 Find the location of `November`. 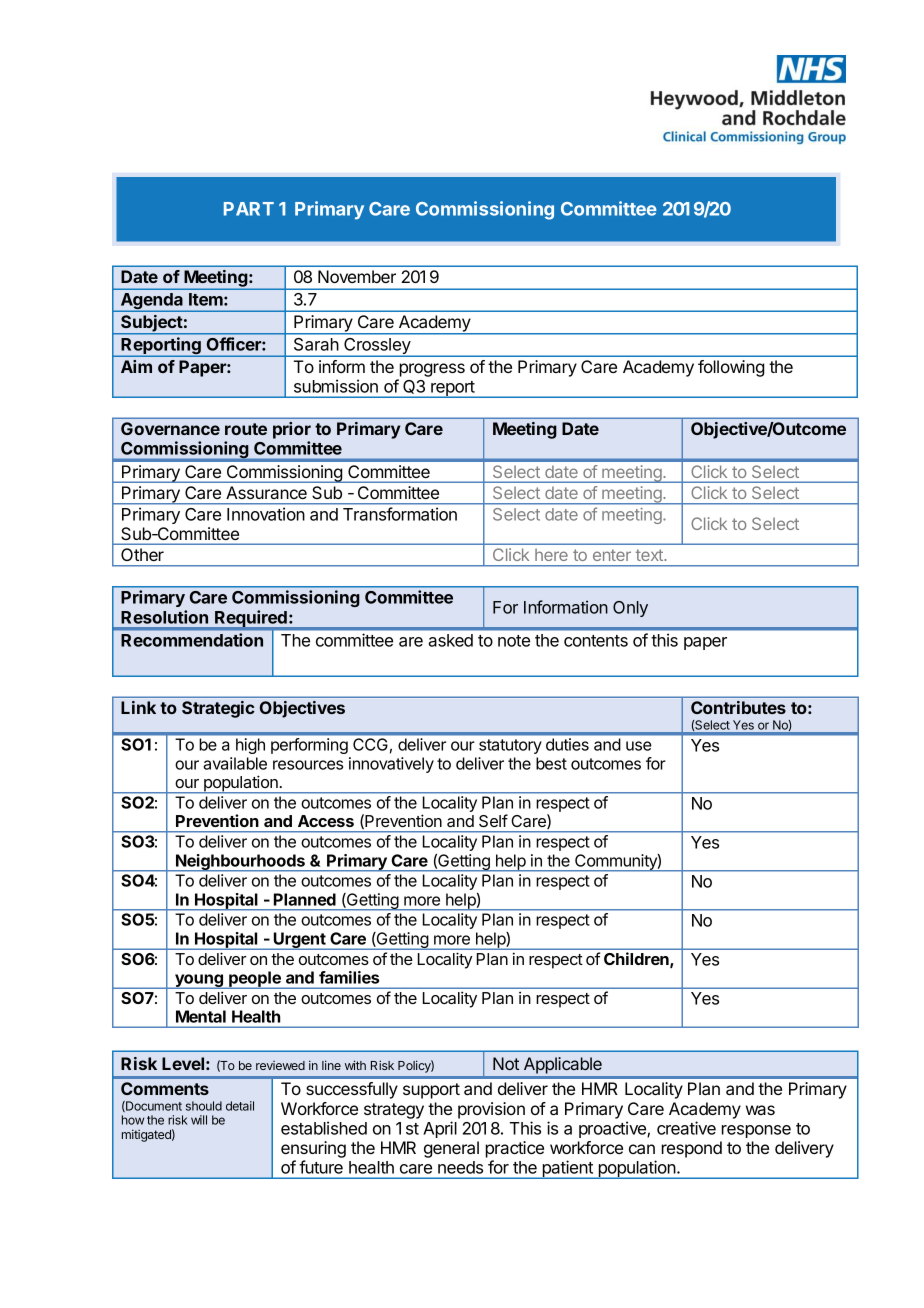

November is located at coordinates (357, 276).
